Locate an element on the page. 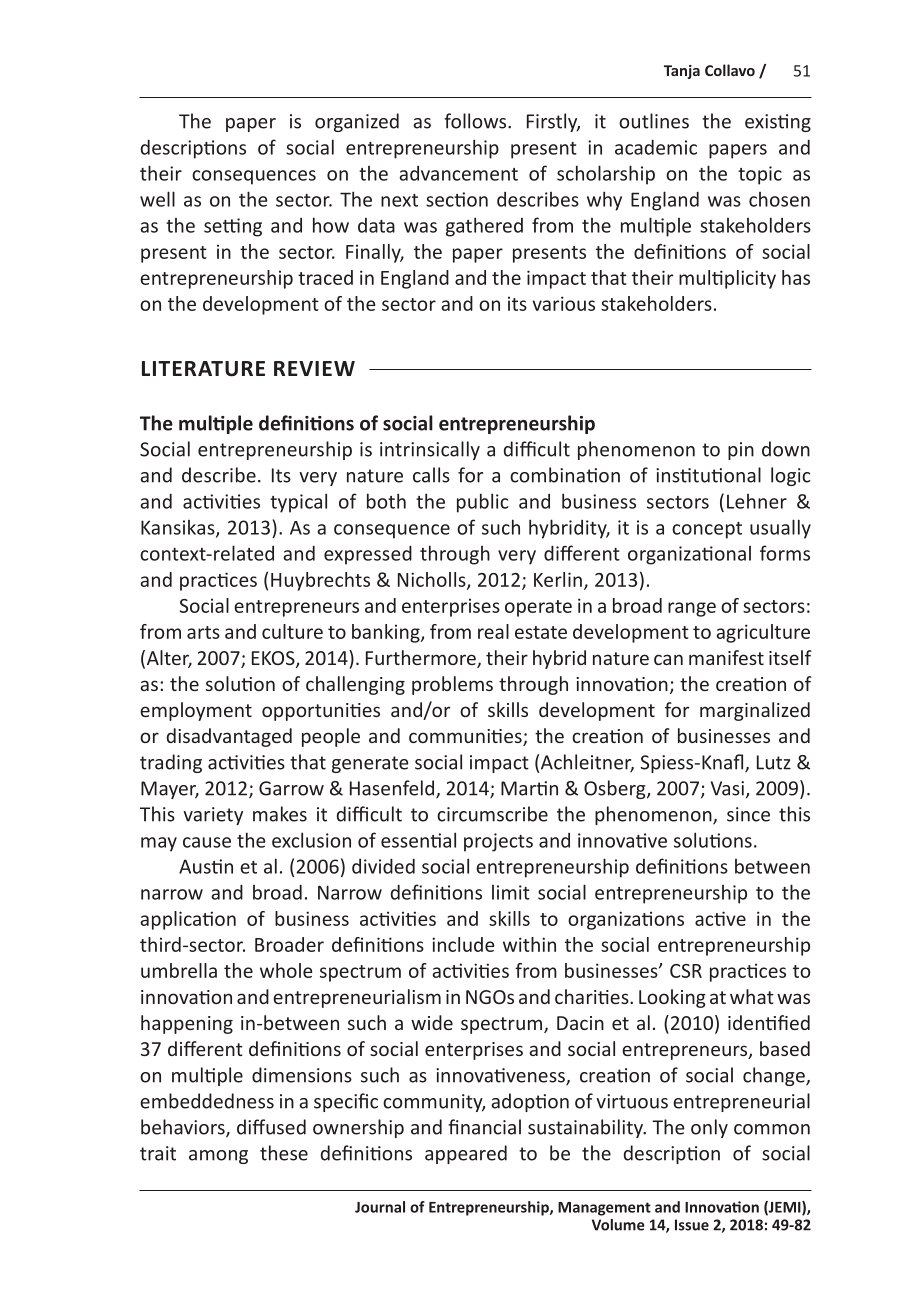 Image resolution: width=923 pixels, height=1316 pixels. Tanja is located at coordinates (682, 72).
